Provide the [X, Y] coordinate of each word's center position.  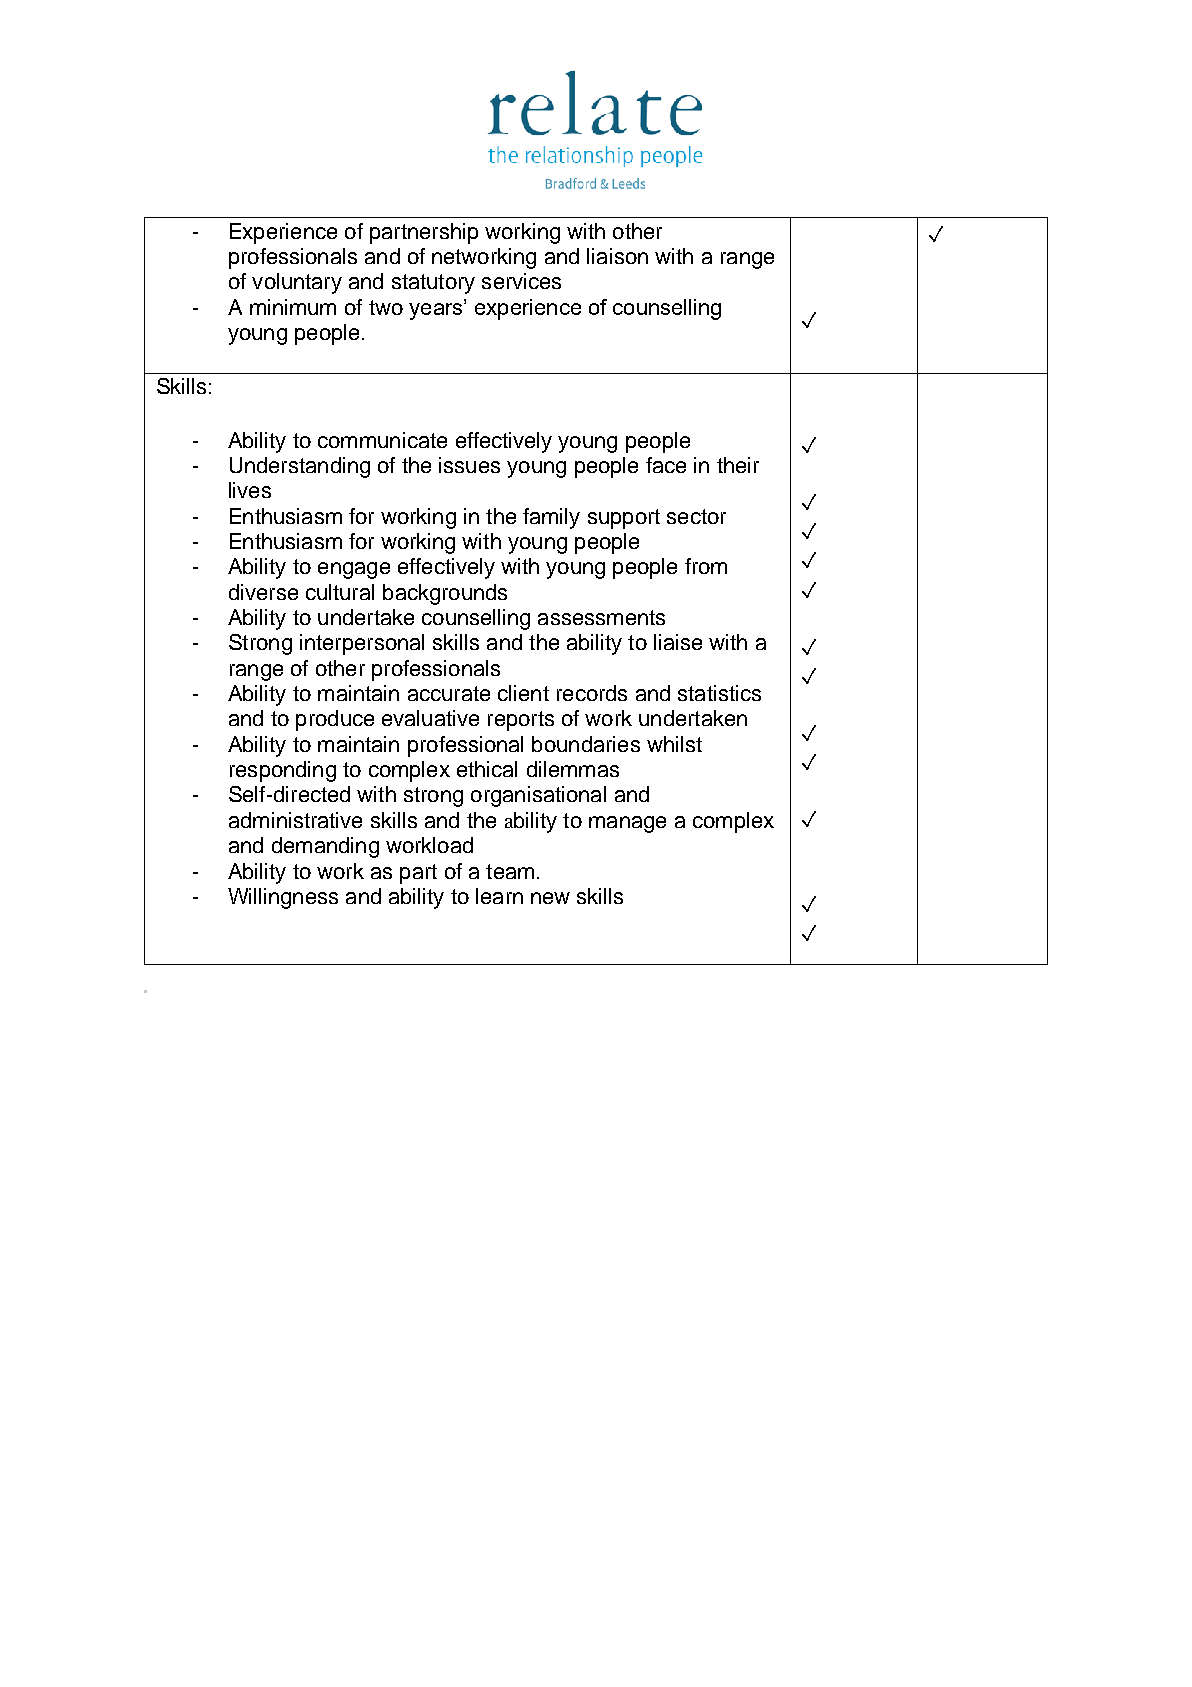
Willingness [283, 898]
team [510, 871]
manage [627, 824]
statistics [719, 693]
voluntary [297, 283]
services [521, 281]
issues [469, 465]
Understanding [300, 467]
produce [335, 720]
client [523, 693]
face [666, 465]
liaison [617, 256]
